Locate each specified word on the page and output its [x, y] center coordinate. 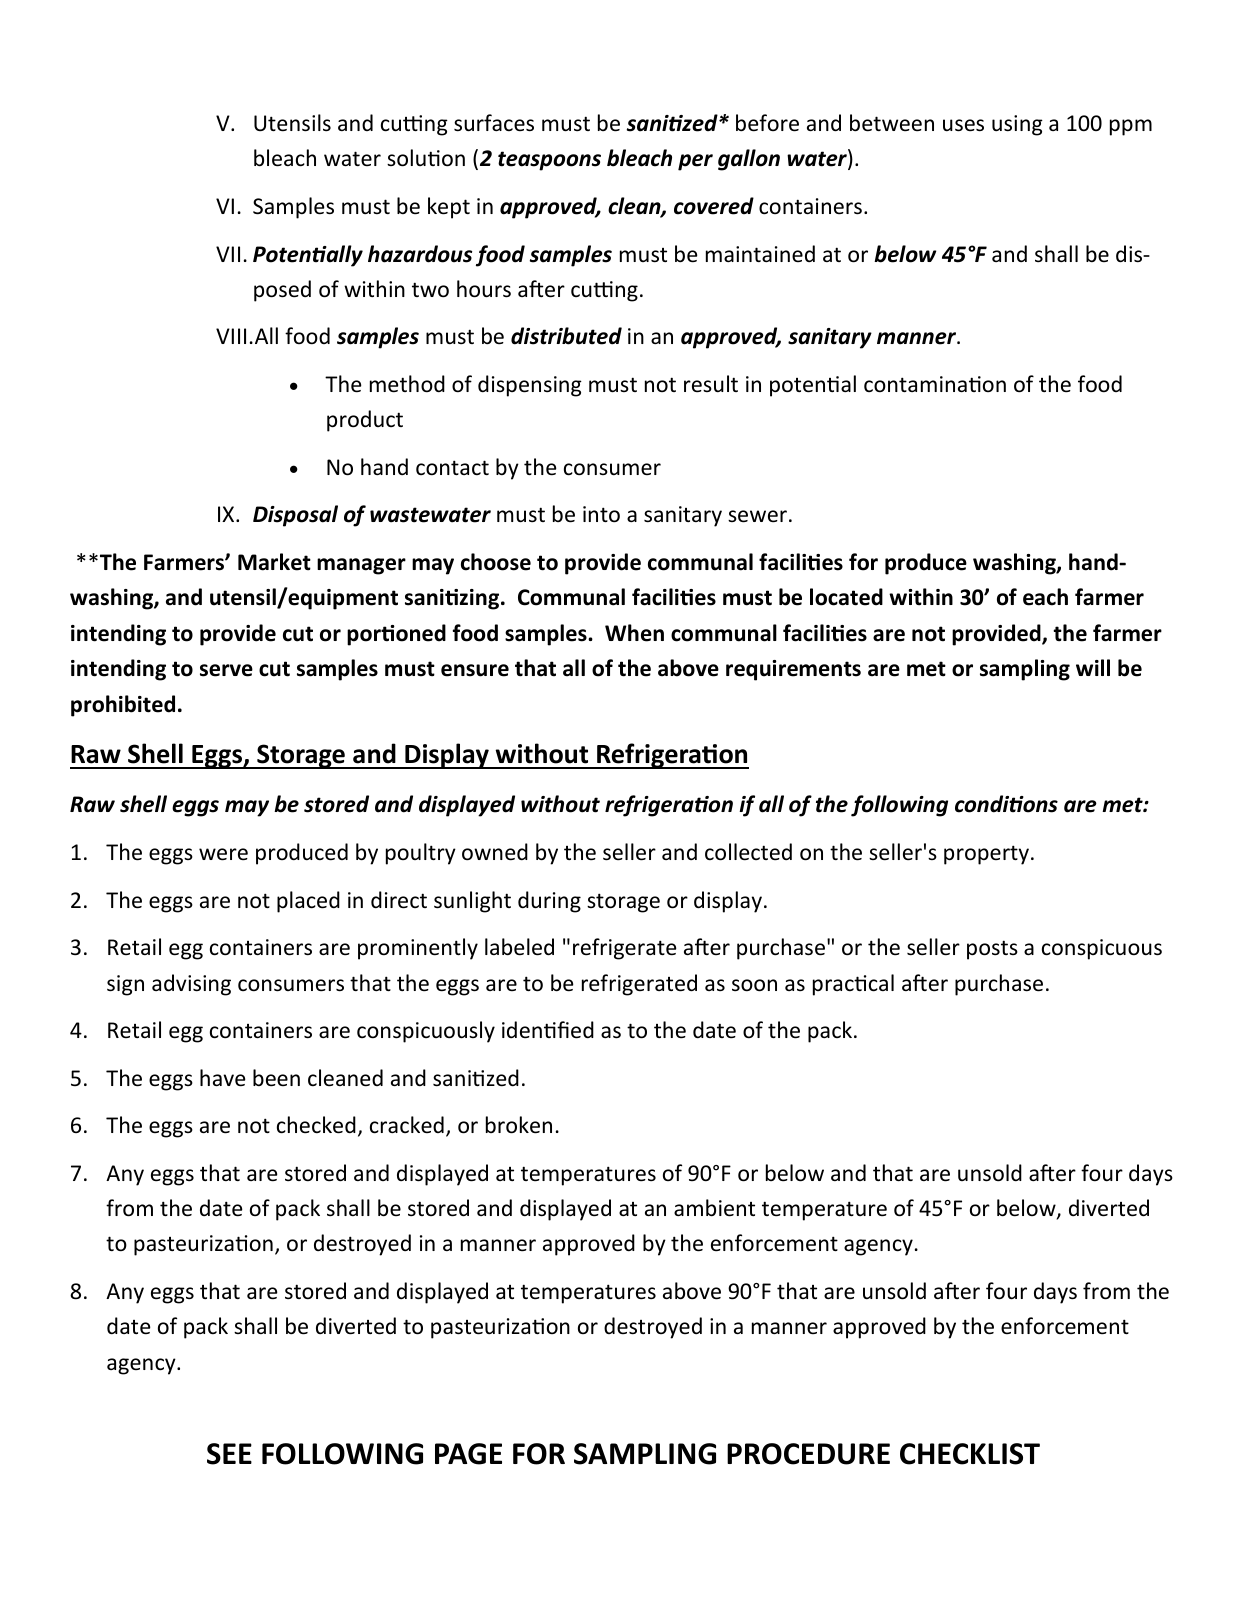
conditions [1006, 804]
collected [748, 852]
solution [426, 158]
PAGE [468, 1454]
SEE [229, 1454]
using [1017, 125]
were [223, 854]
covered [714, 206]
